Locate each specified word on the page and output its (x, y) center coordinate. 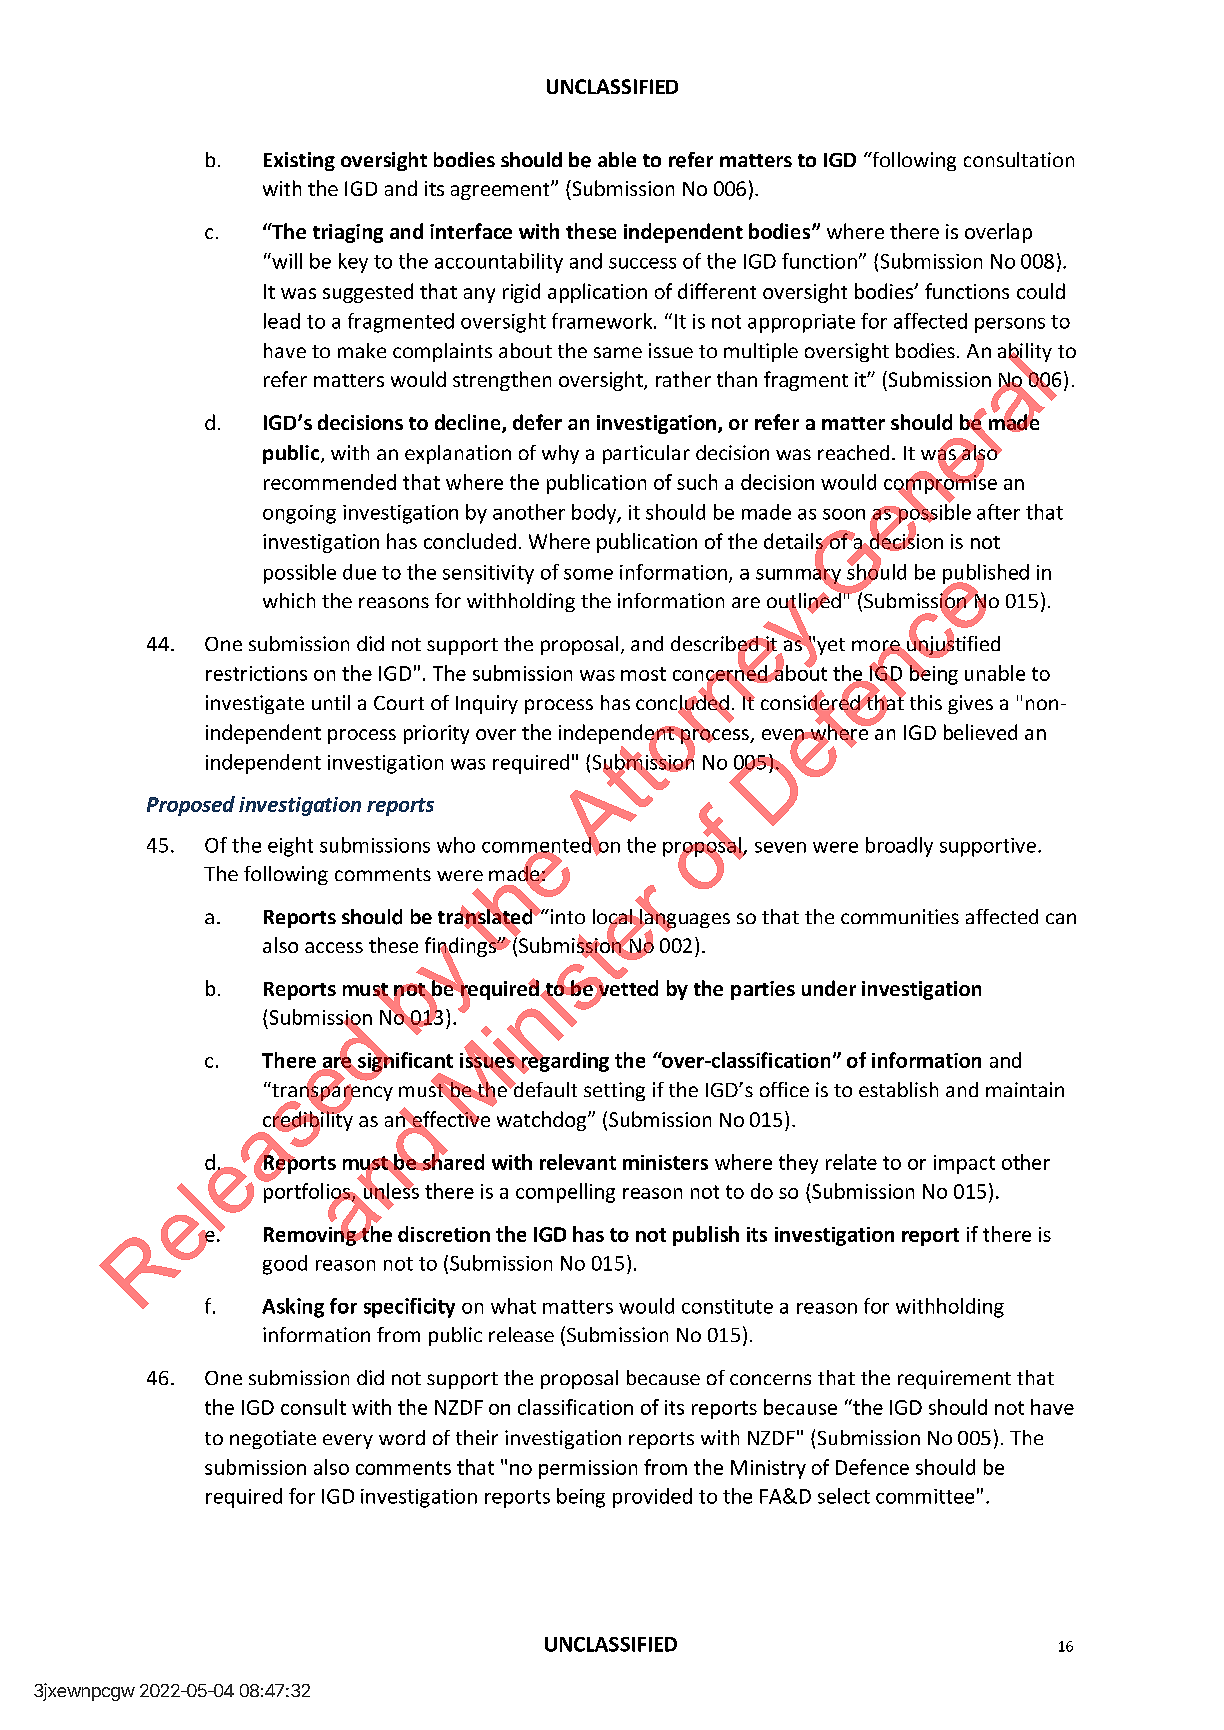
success (642, 263)
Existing (299, 161)
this (926, 702)
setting (614, 1091)
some (588, 574)
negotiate (273, 1439)
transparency (331, 1092)
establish (898, 1089)
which (289, 600)
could (1041, 291)
